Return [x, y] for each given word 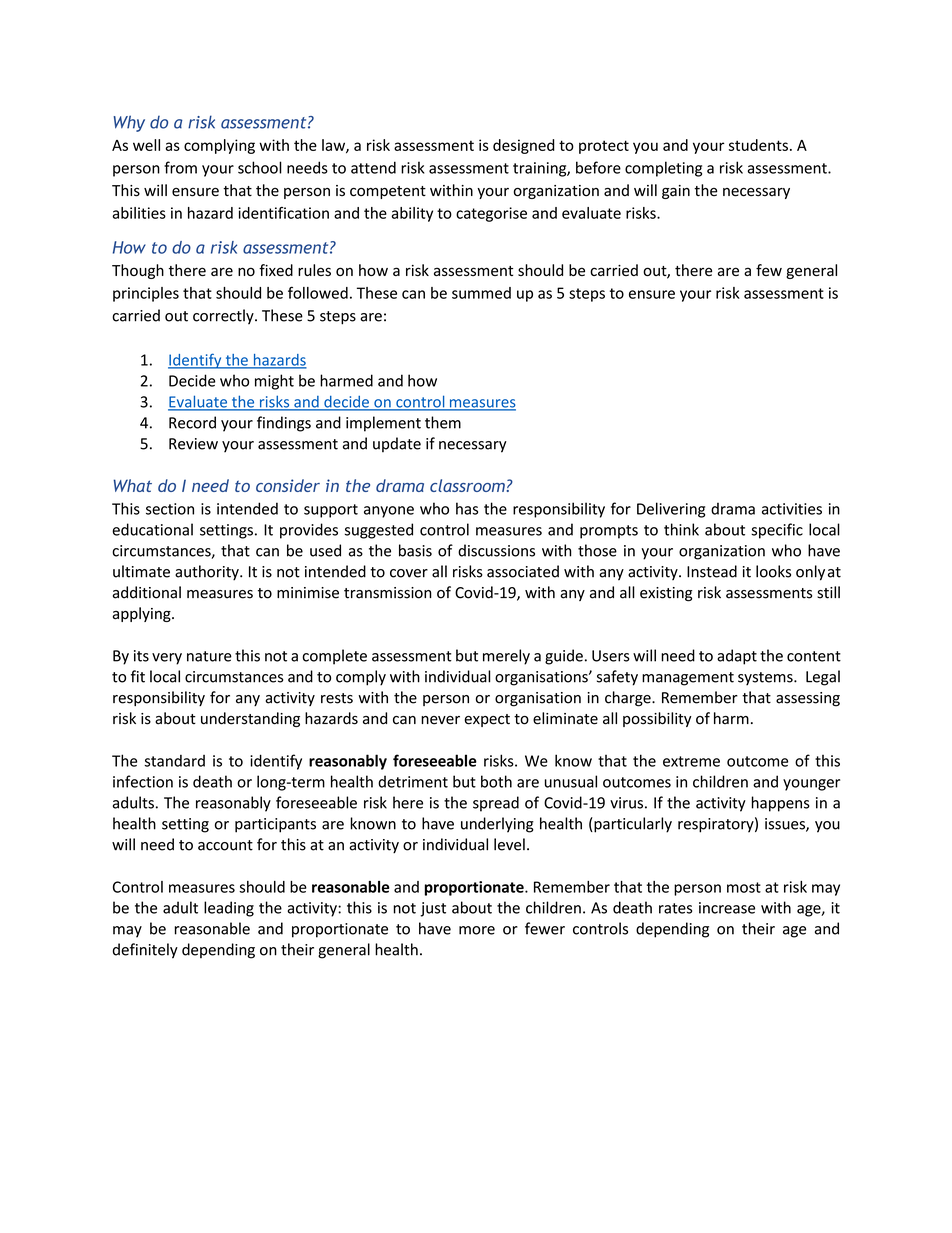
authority [208, 573]
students [758, 145]
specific [777, 531]
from [180, 167]
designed [524, 146]
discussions [496, 550]
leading [229, 909]
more [477, 930]
